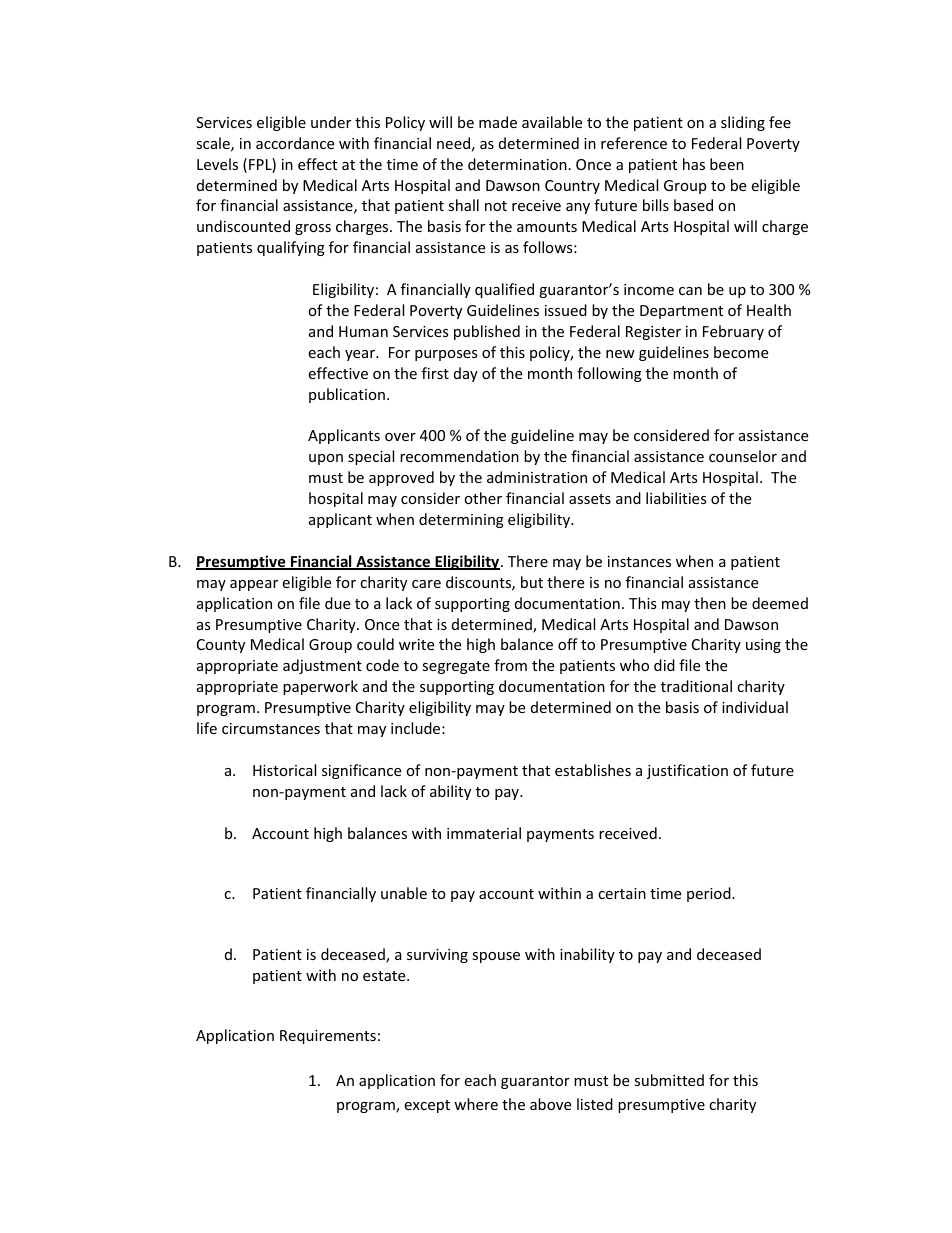 The width and height of the screenshot is (952, 1233). I want to click on accordance, so click(295, 143).
